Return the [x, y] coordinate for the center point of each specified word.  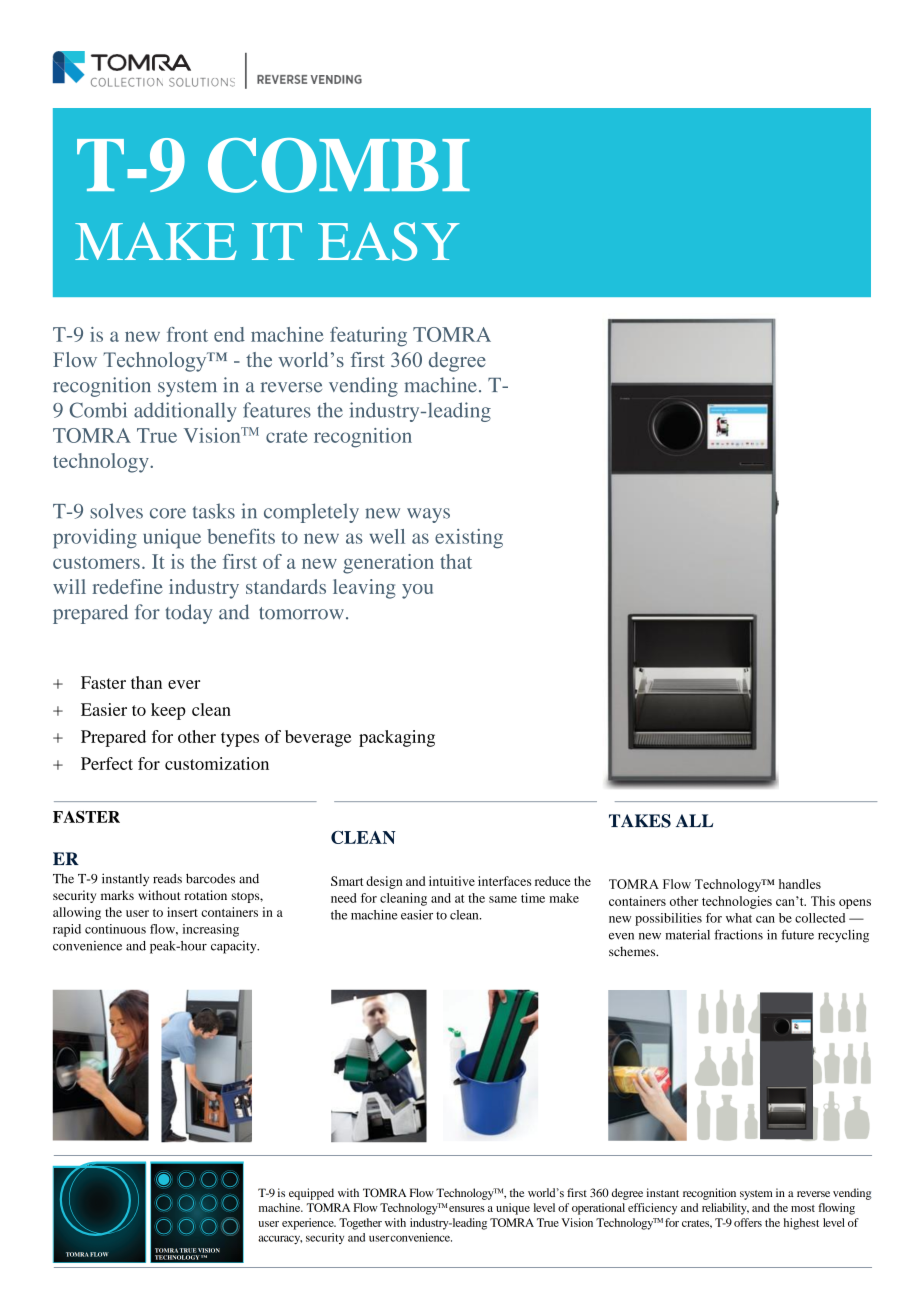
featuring [368, 337]
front [187, 334]
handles [800, 884]
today [189, 614]
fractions [738, 934]
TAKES [640, 821]
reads [167, 878]
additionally [185, 412]
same [503, 899]
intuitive [452, 881]
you [417, 591]
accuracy [280, 1239]
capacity [235, 947]
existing [469, 539]
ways [428, 515]
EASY [389, 241]
